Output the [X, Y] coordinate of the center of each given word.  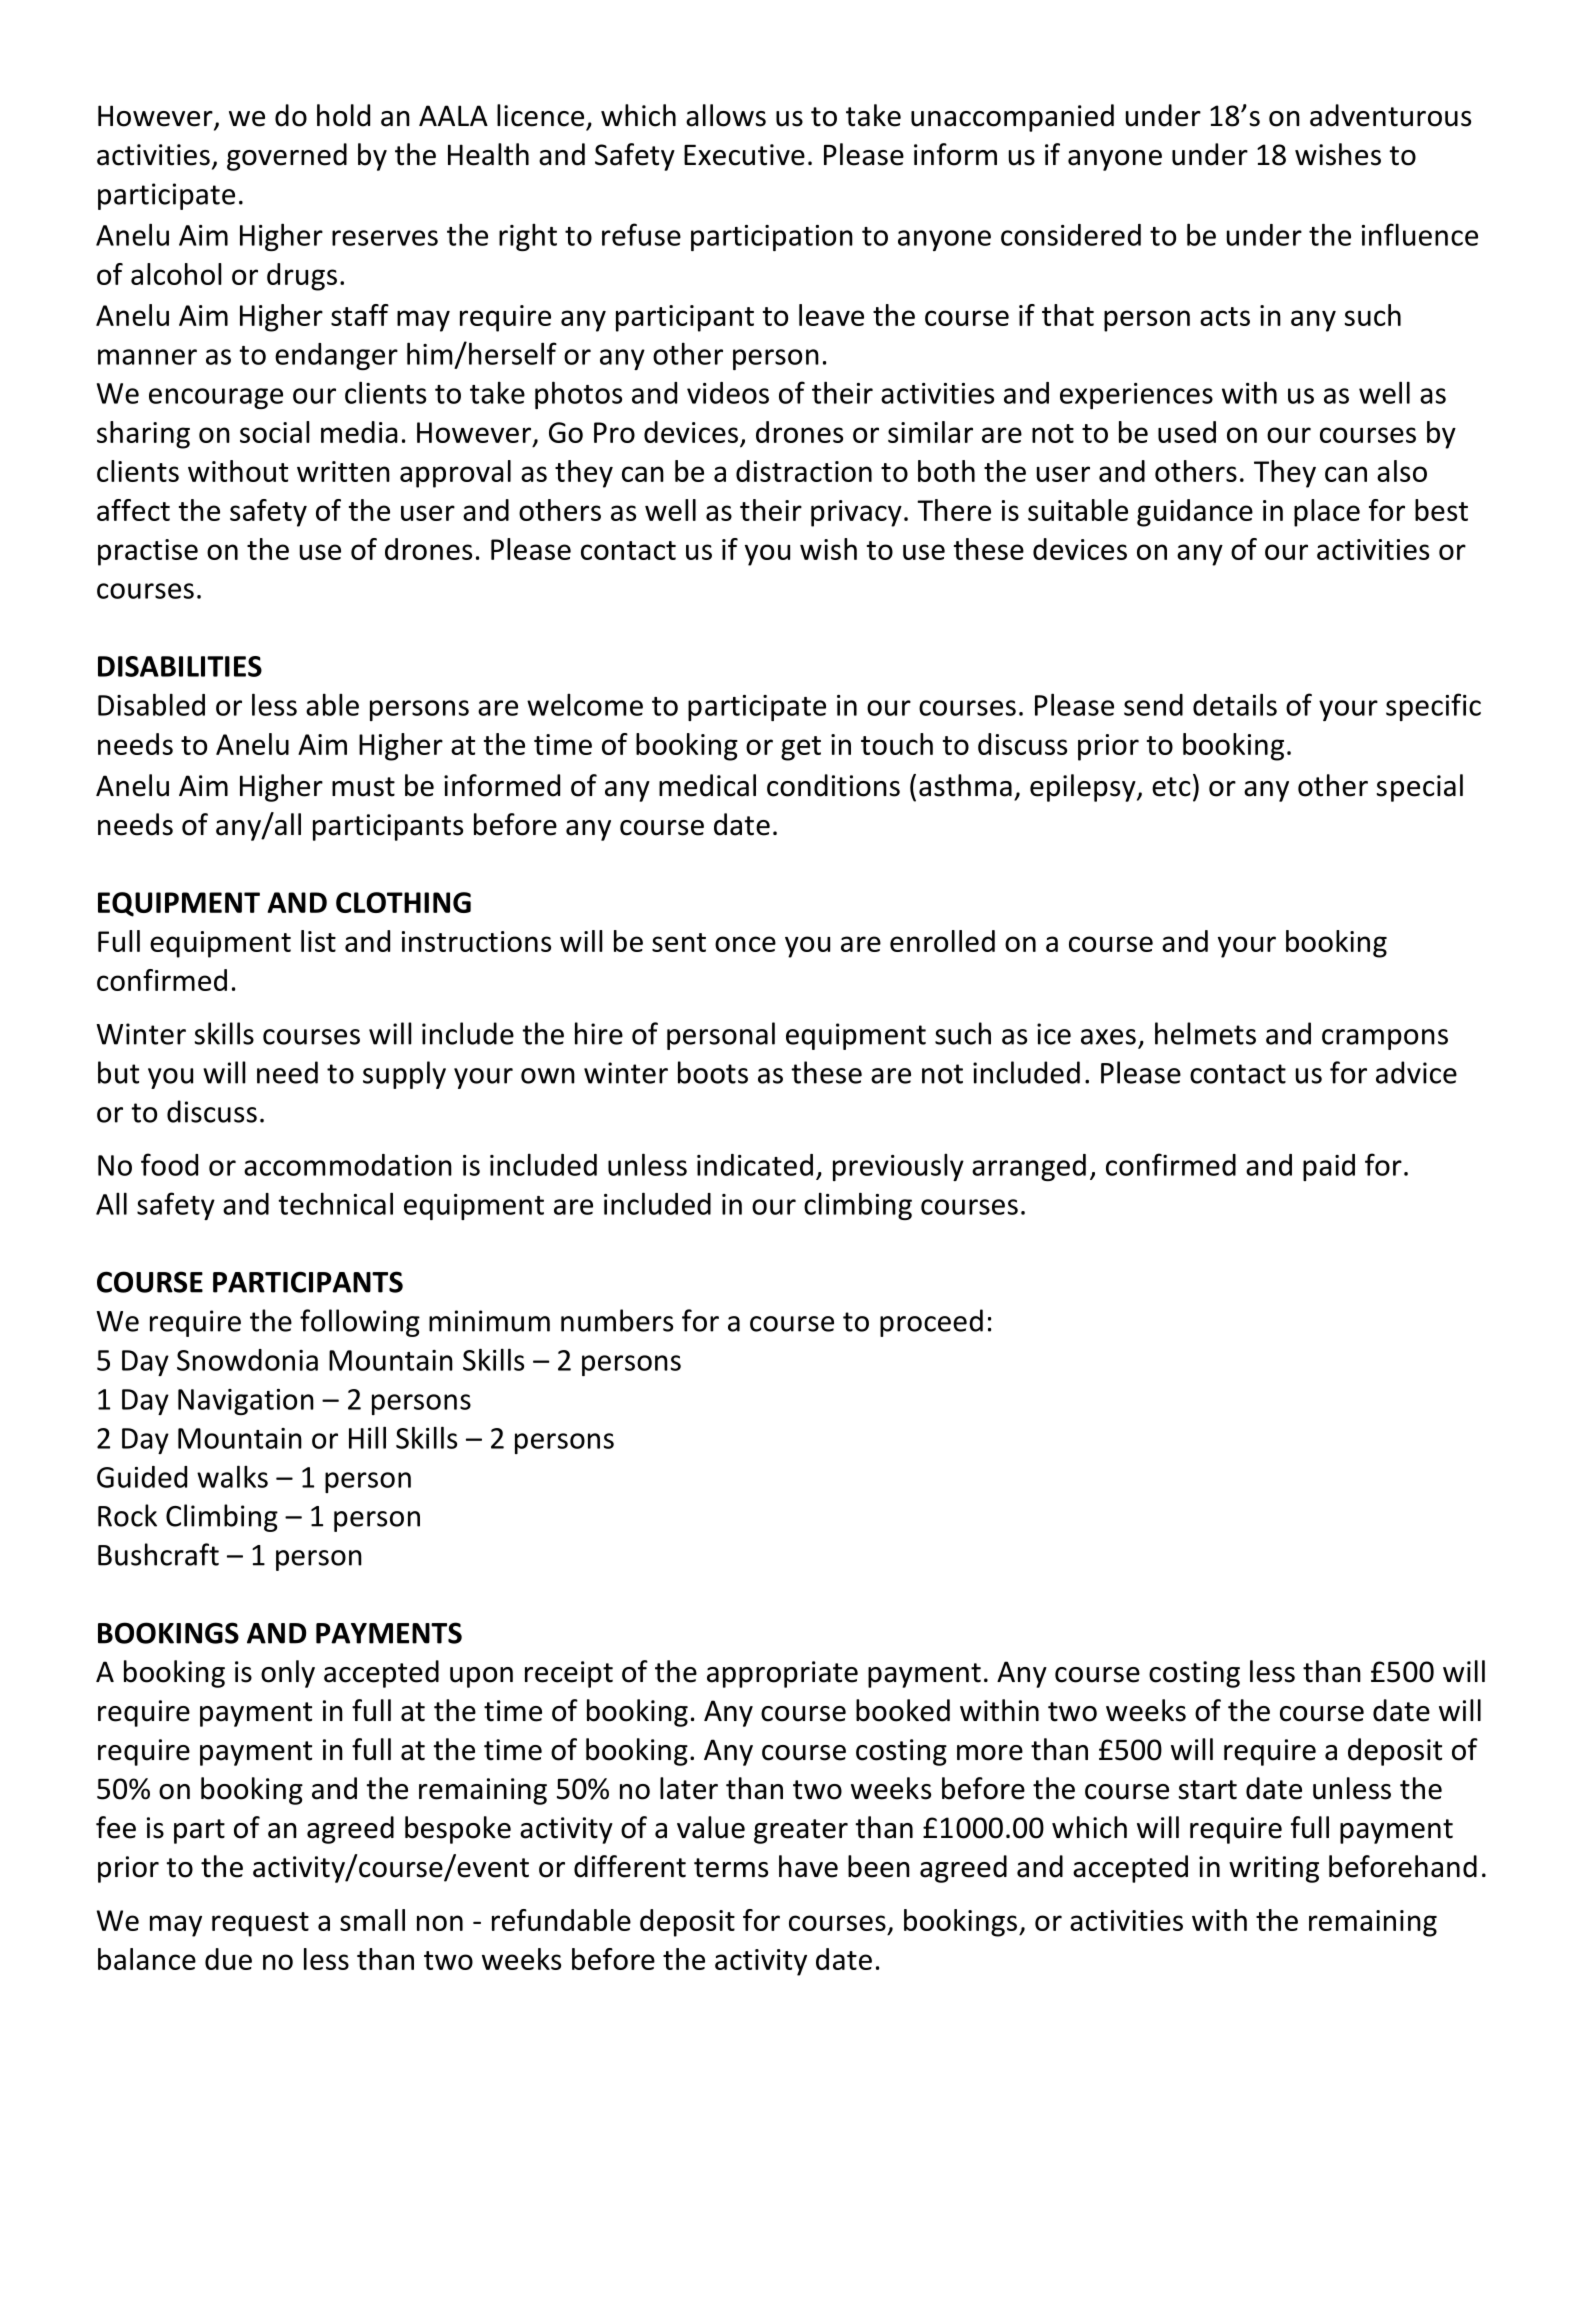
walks [232, 1476]
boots [713, 1072]
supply [404, 1075]
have [808, 1866]
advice [1416, 1072]
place [1327, 513]
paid [1329, 1167]
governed [287, 157]
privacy [856, 513]
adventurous [1390, 115]
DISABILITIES [180, 666]
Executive [744, 155]
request [260, 1924]
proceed [931, 1323]
